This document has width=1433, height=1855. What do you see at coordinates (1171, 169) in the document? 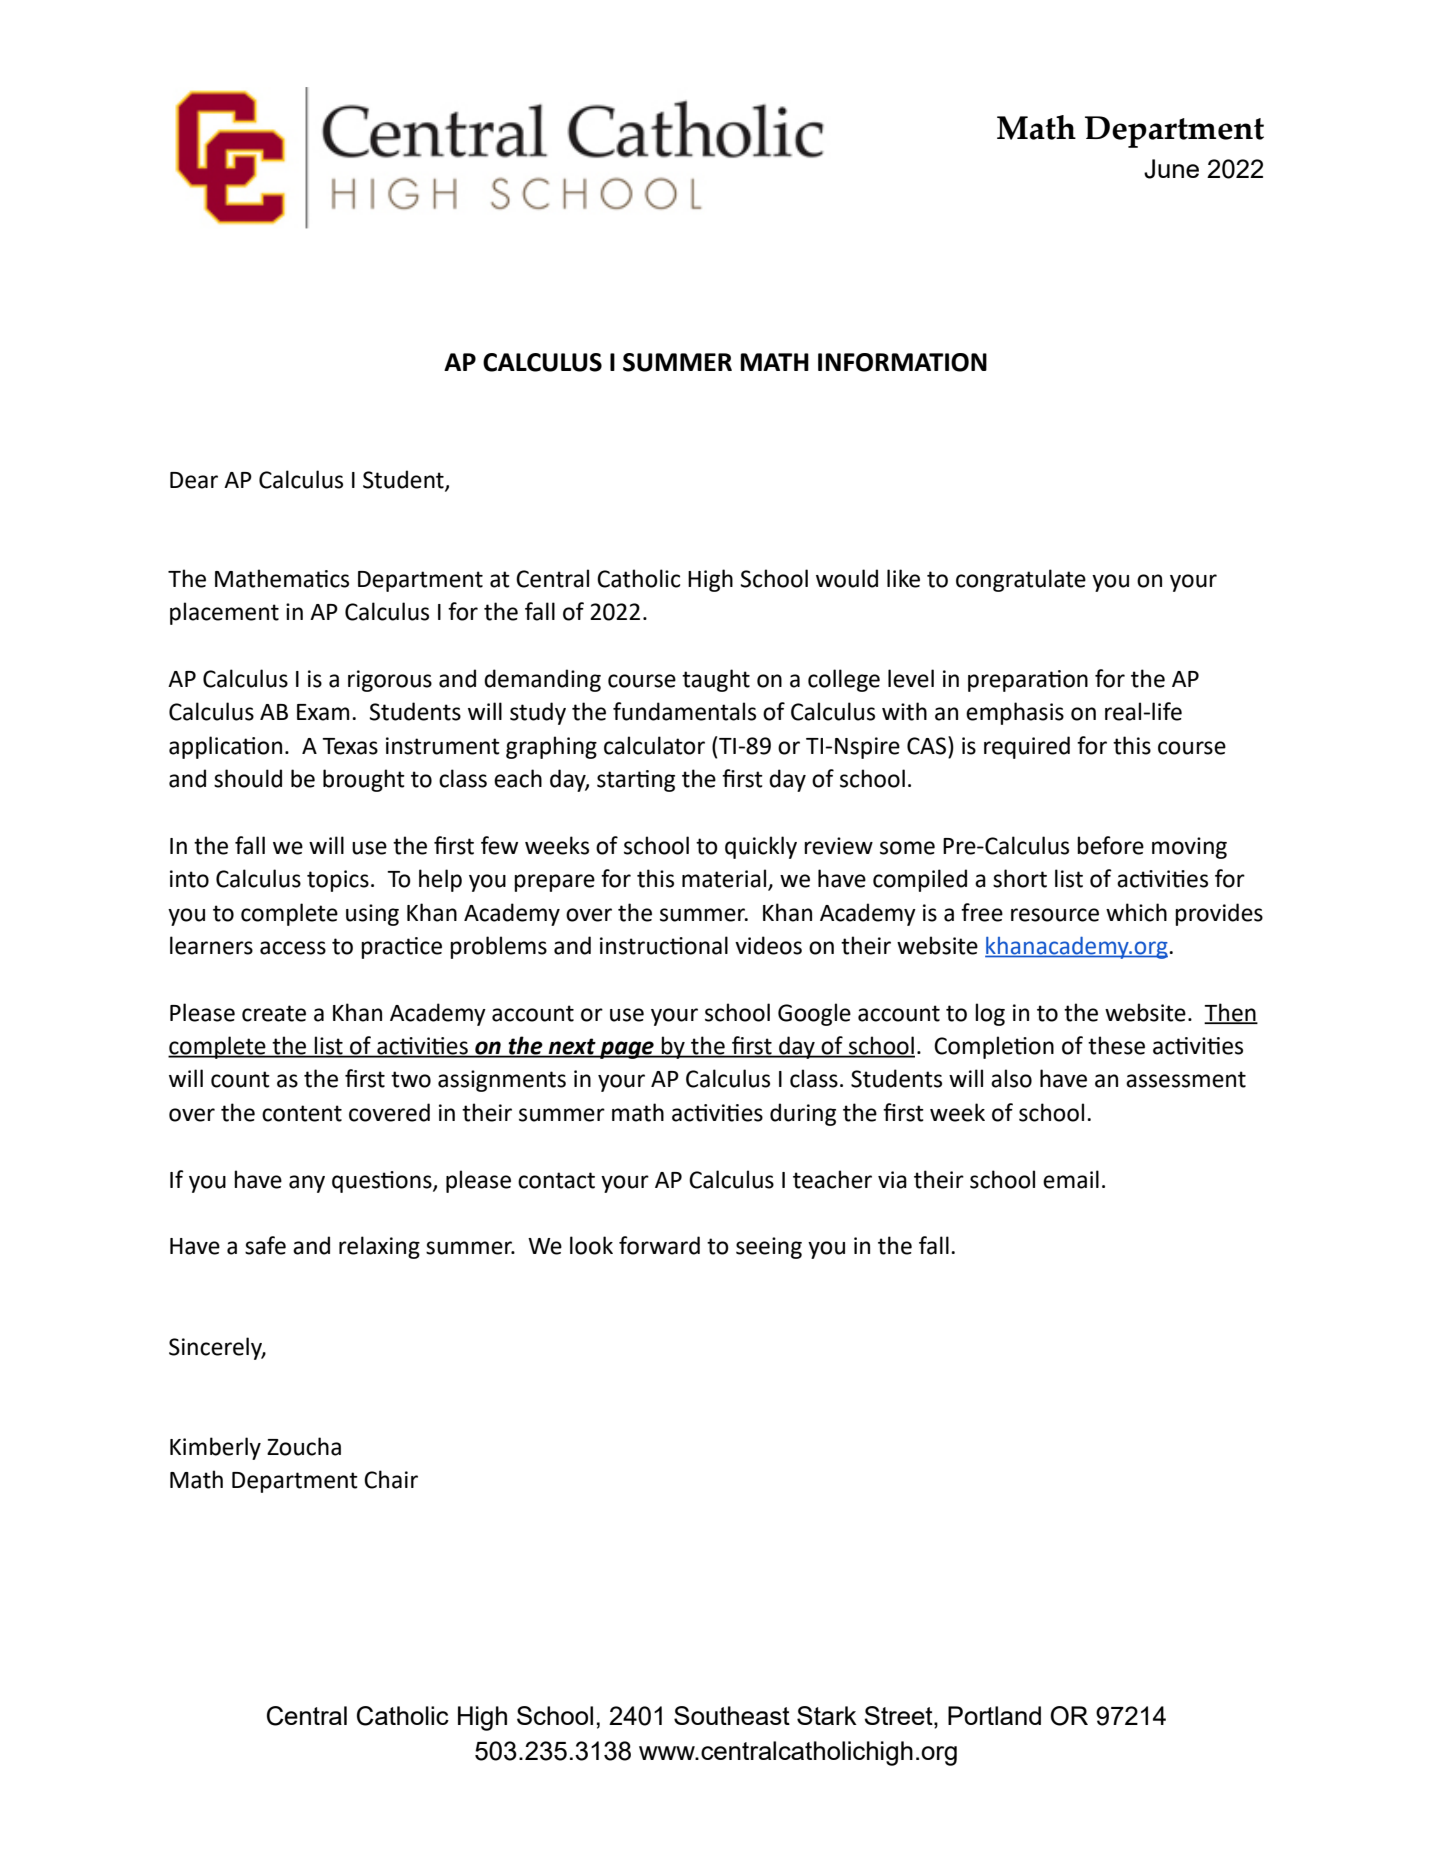
I see `June` at bounding box center [1171, 169].
